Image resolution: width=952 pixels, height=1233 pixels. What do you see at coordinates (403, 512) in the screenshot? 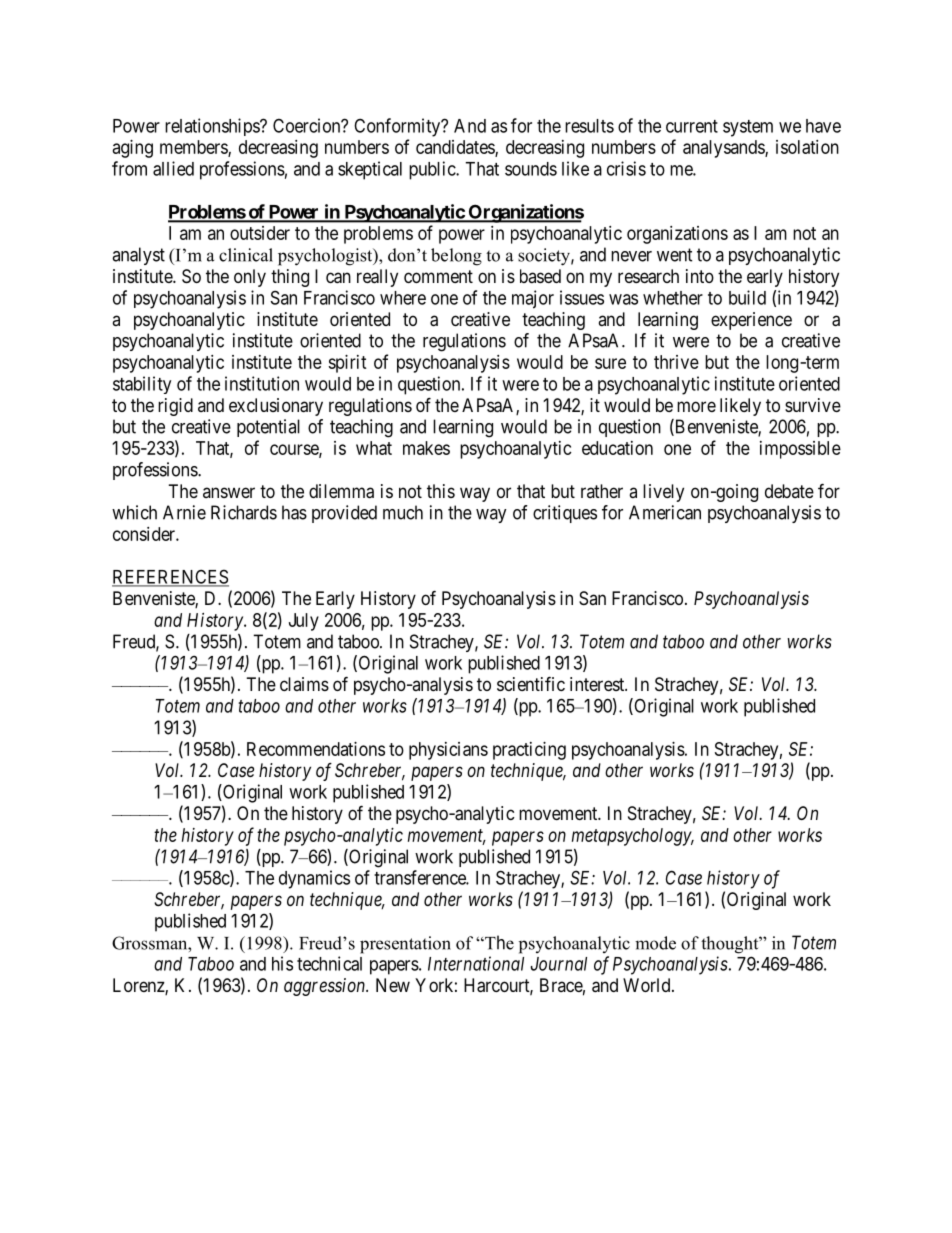
I see `much` at bounding box center [403, 512].
